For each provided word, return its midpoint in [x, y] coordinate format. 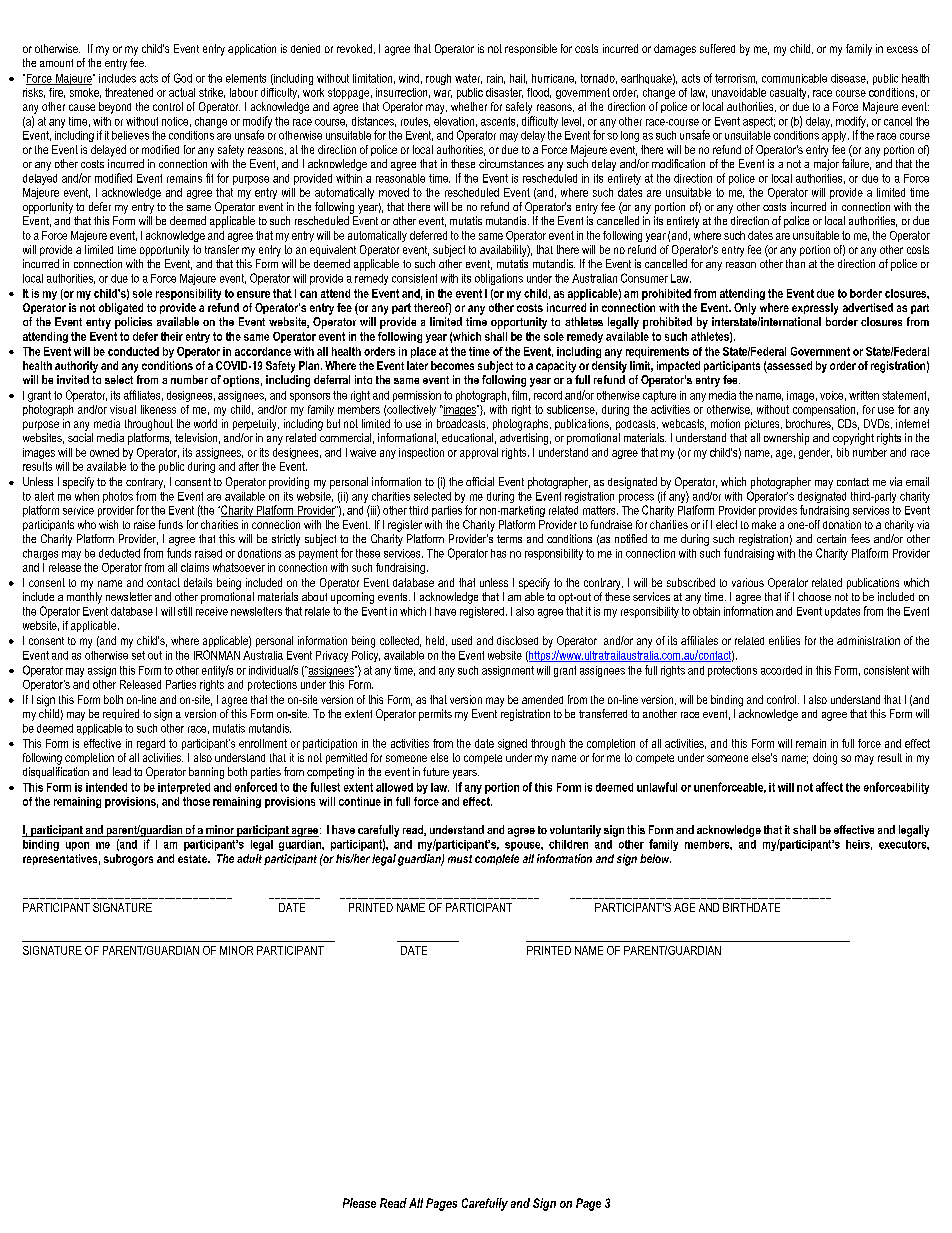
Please [359, 1203]
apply [834, 136]
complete [497, 859]
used [462, 640]
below [655, 858]
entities [784, 640]
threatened [129, 92]
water [468, 79]
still [185, 611]
